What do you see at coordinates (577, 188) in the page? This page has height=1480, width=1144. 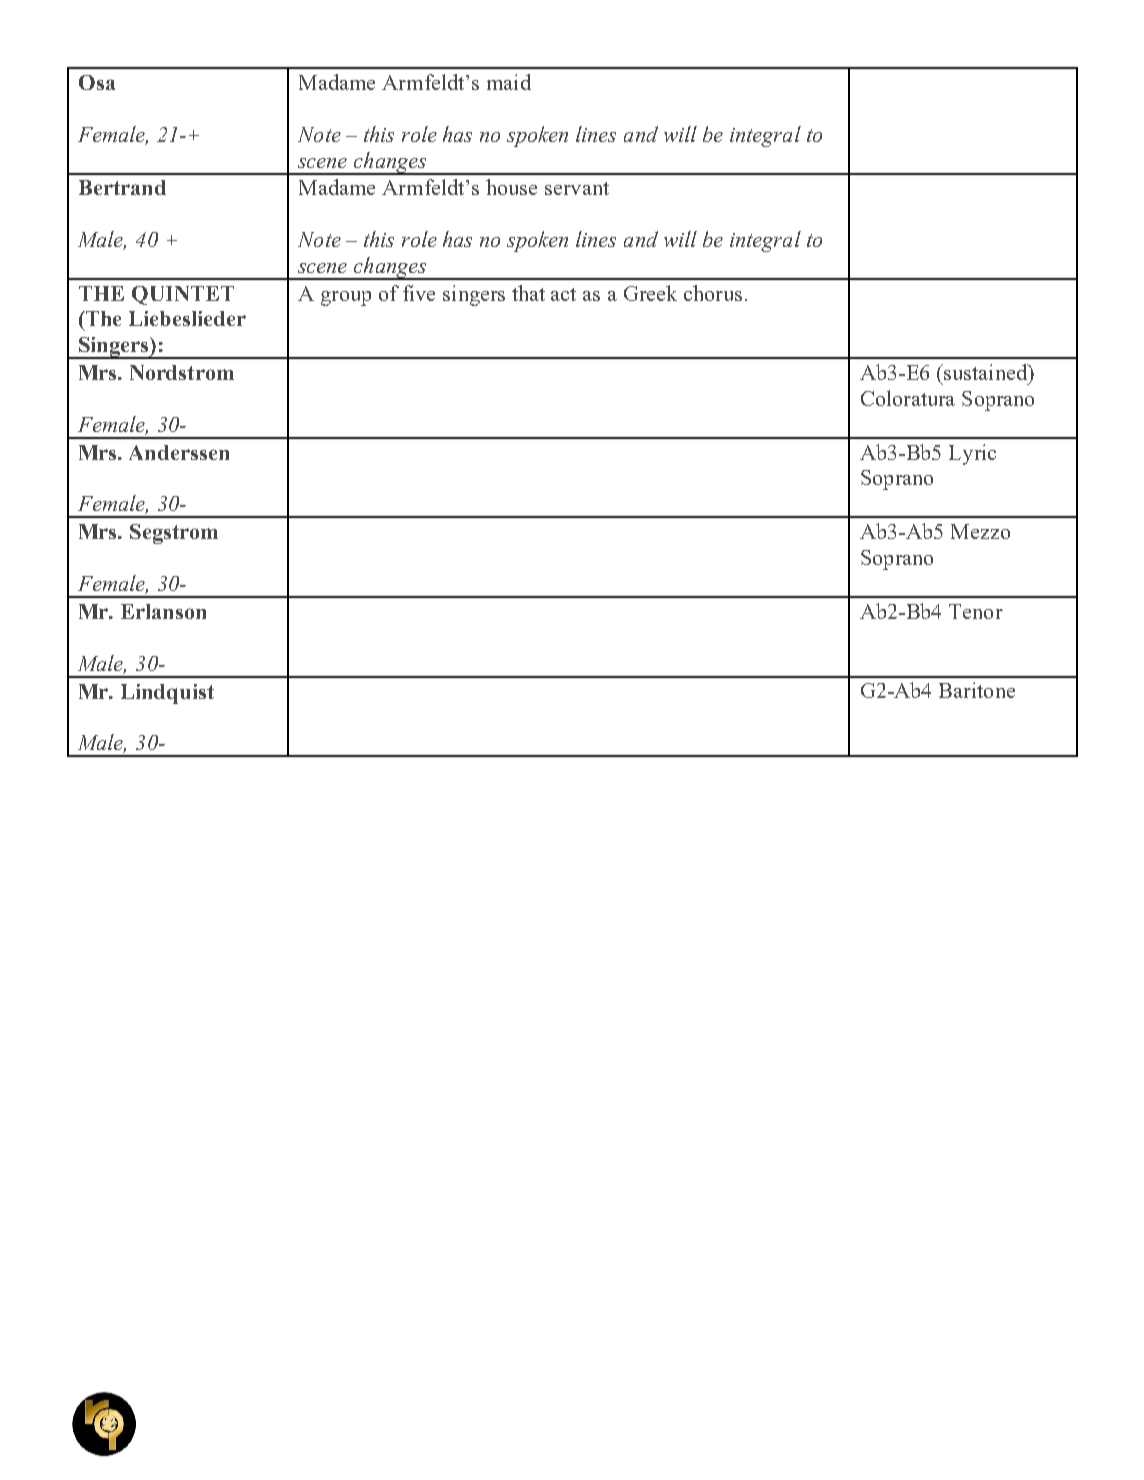 I see `servant` at bounding box center [577, 188].
